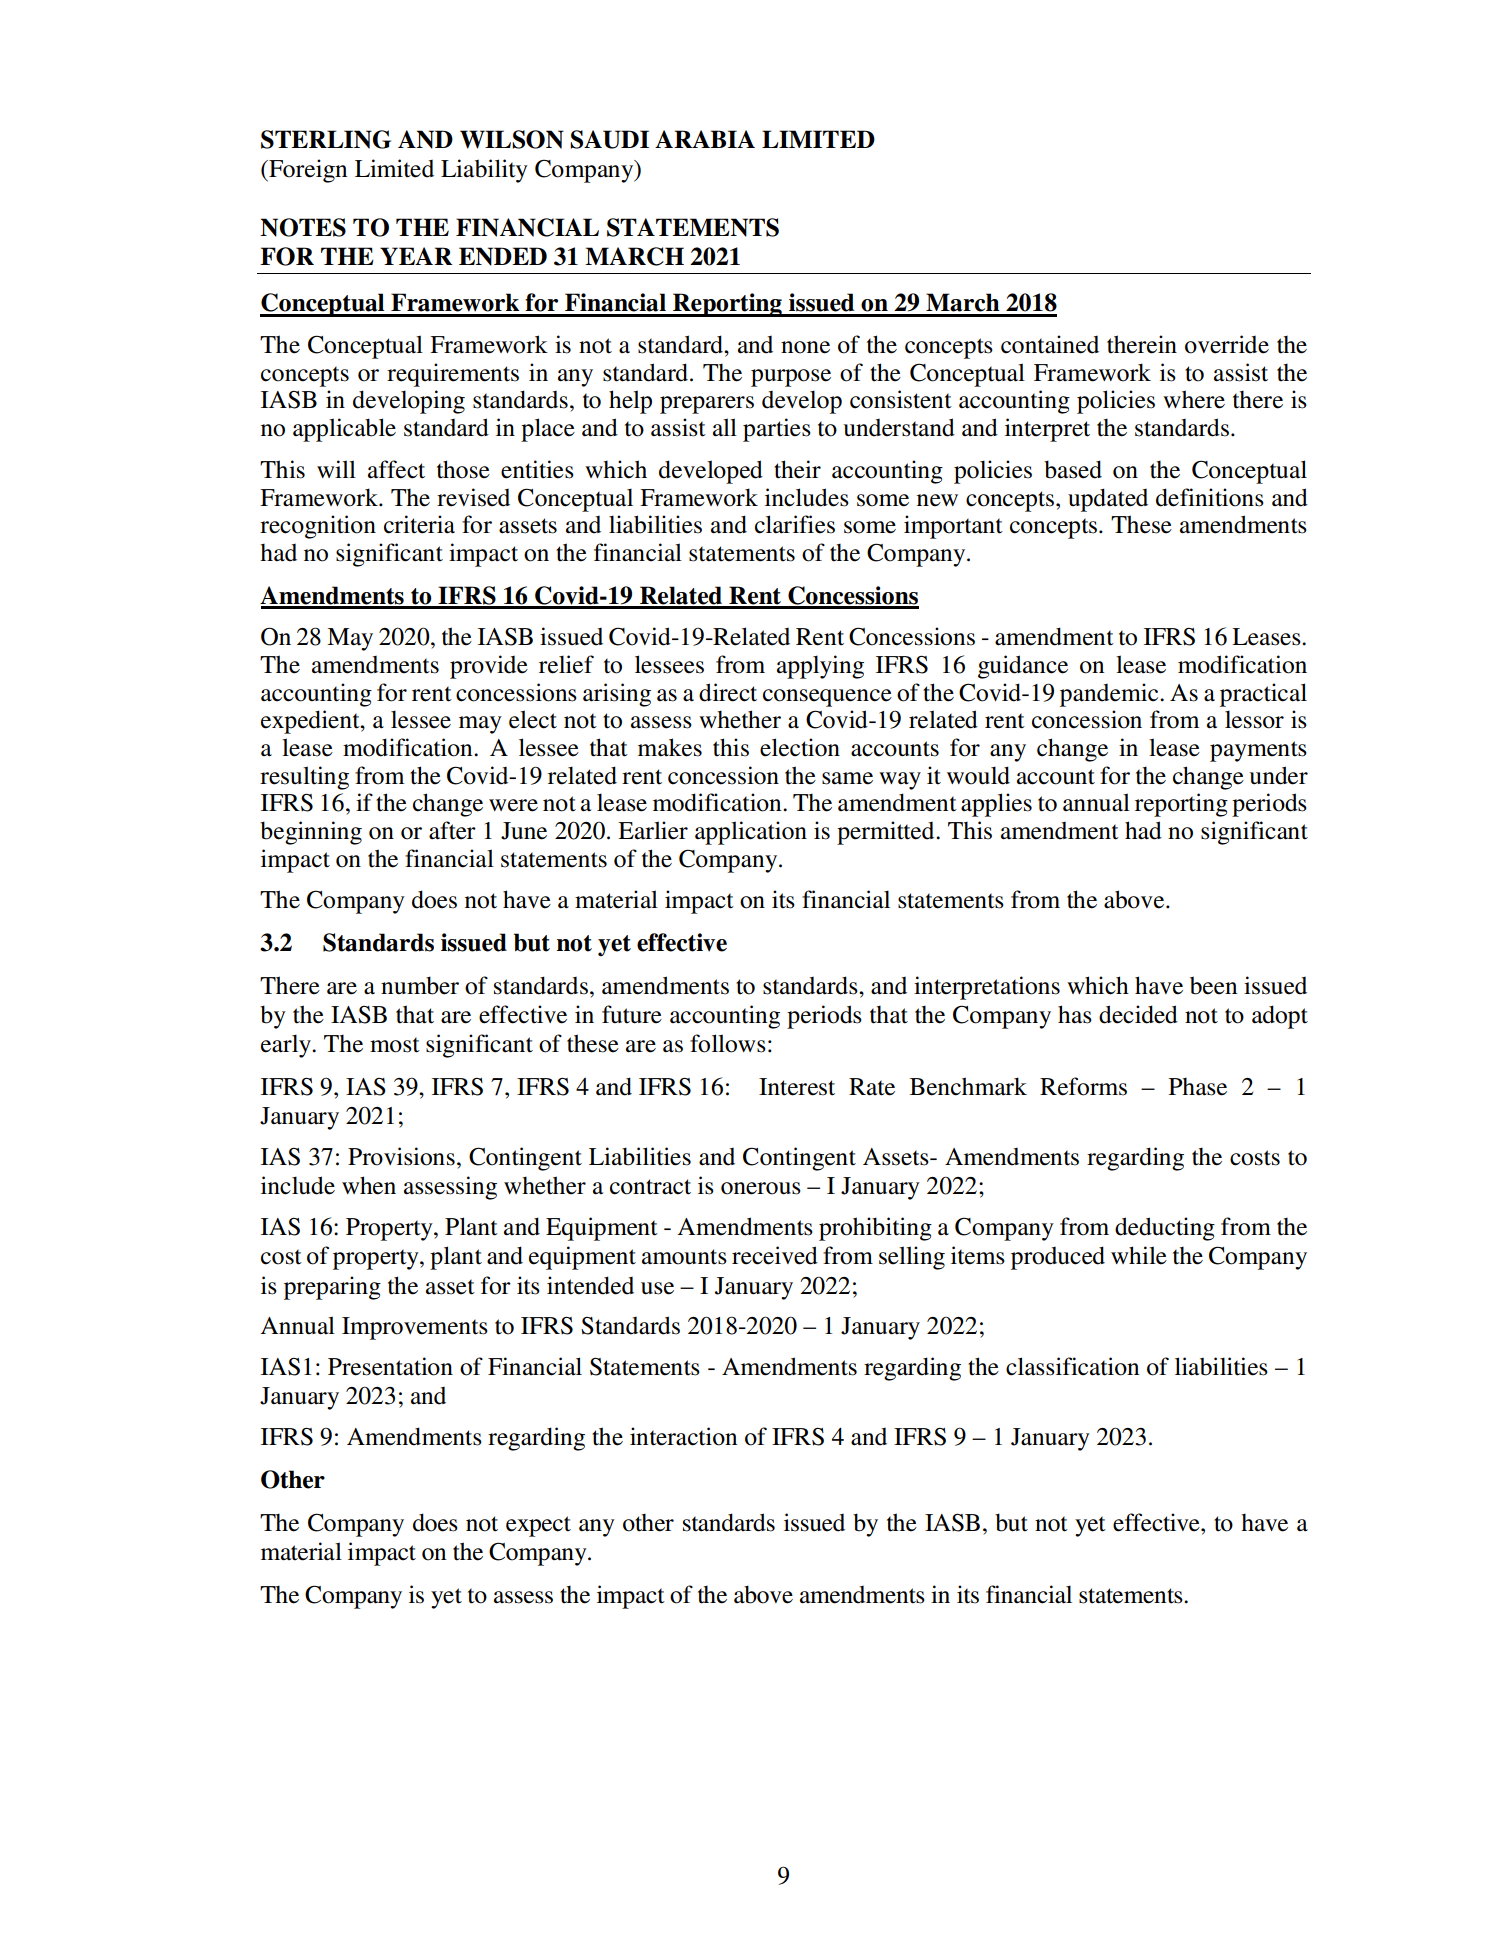  What do you see at coordinates (795, 524) in the screenshot?
I see `clarifies` at bounding box center [795, 524].
